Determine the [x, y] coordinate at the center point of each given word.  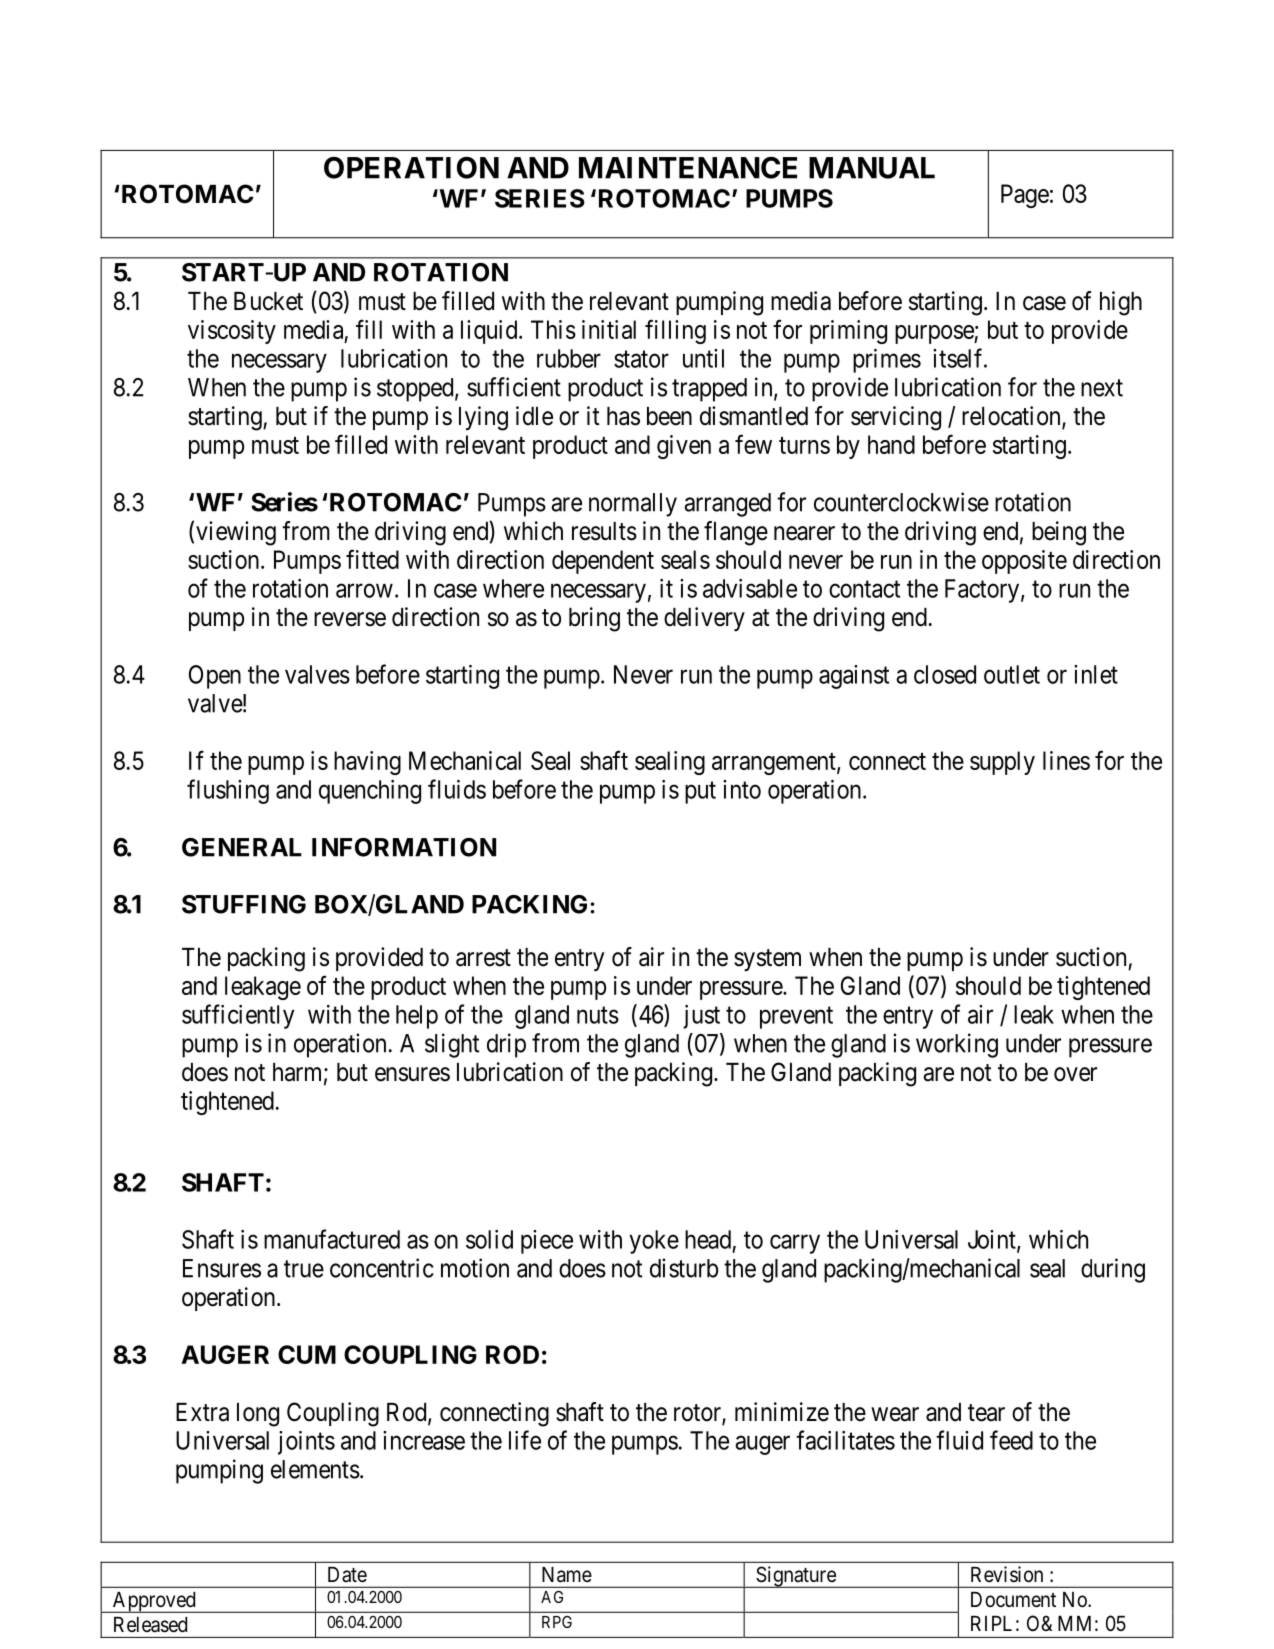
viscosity [232, 332]
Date [347, 1575]
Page [1025, 196]
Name [567, 1575]
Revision [1007, 1574]
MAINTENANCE [688, 168]
